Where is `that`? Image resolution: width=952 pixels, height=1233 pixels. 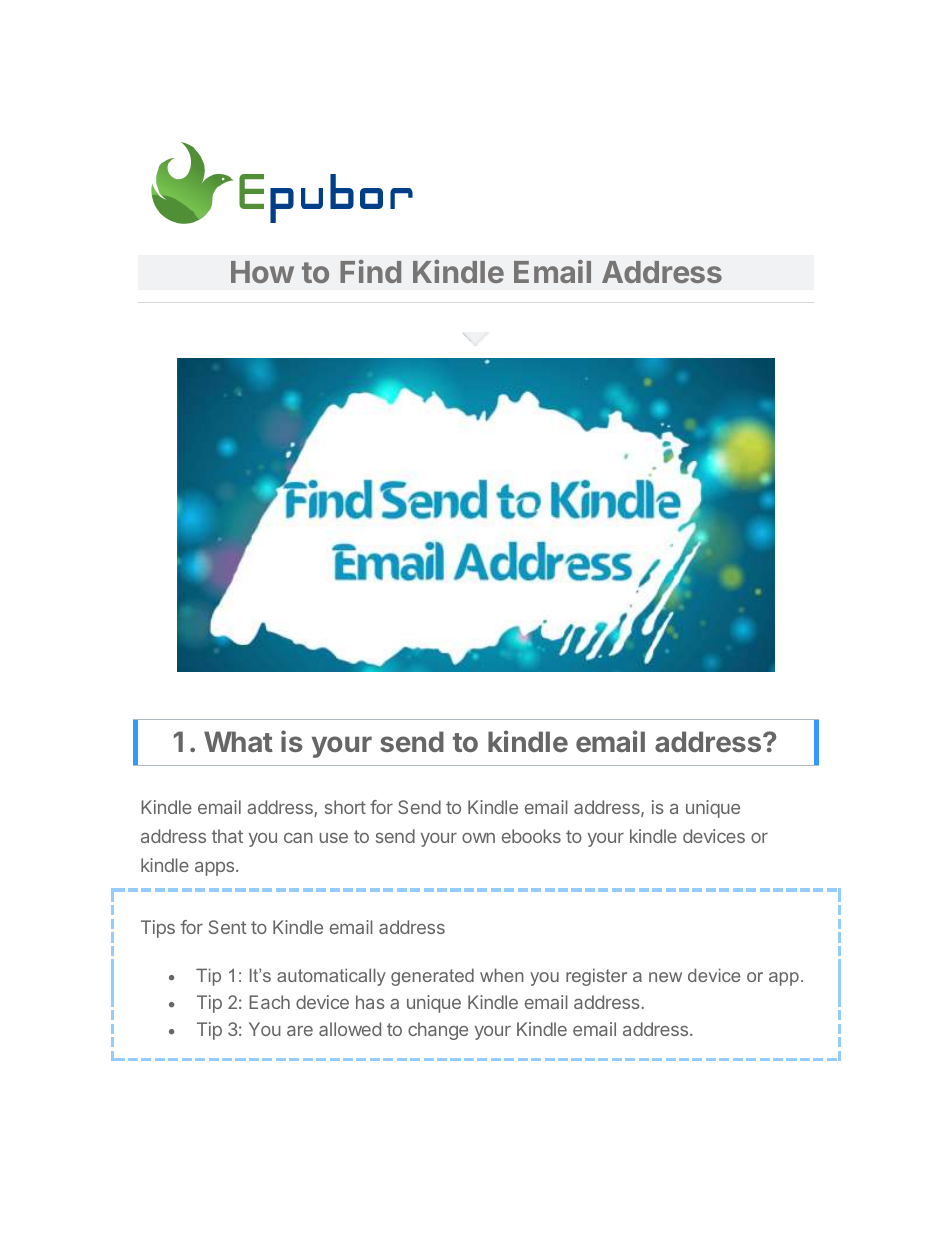
that is located at coordinates (227, 836).
